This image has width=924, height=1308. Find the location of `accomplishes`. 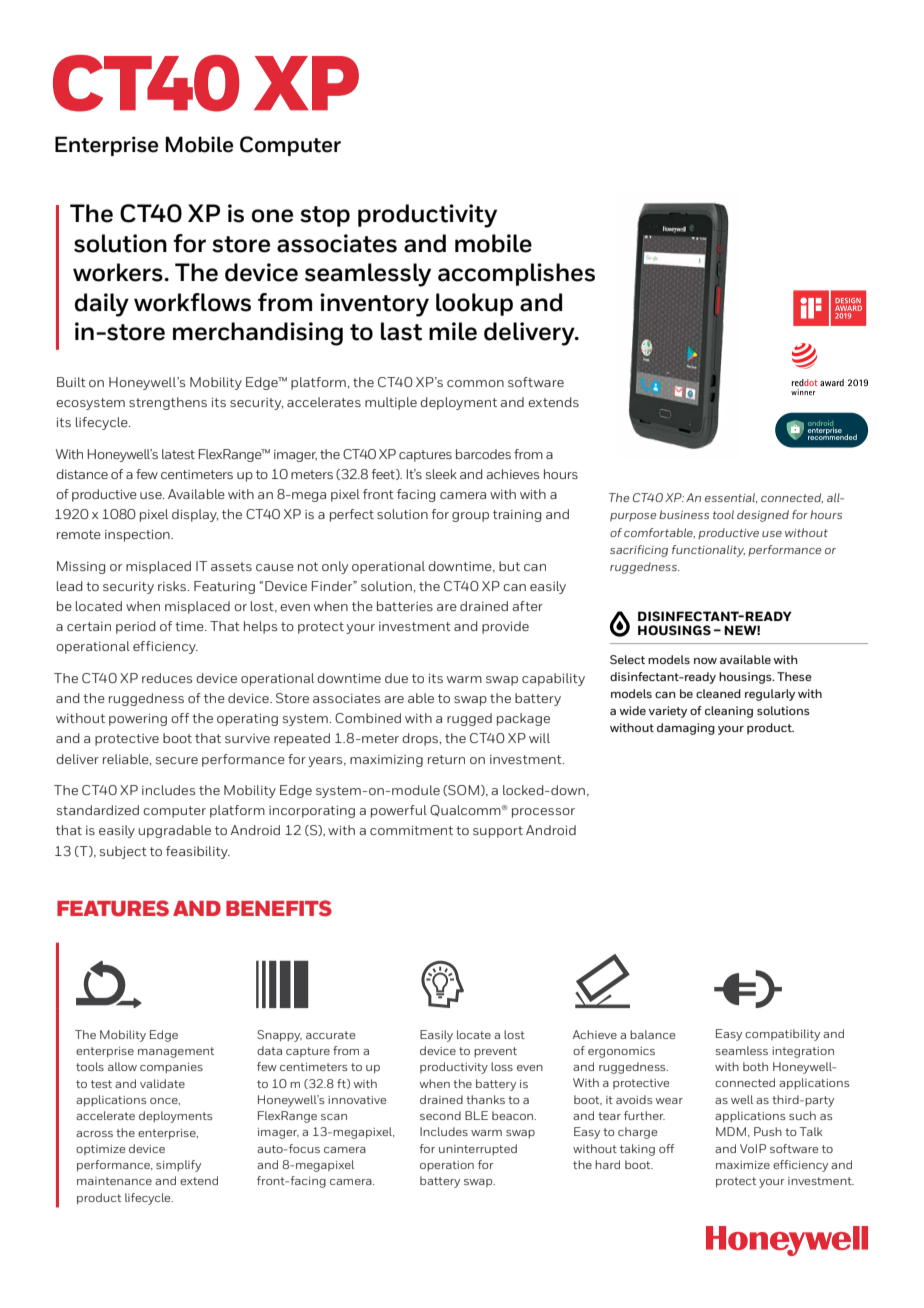

accomplishes is located at coordinates (516, 274).
